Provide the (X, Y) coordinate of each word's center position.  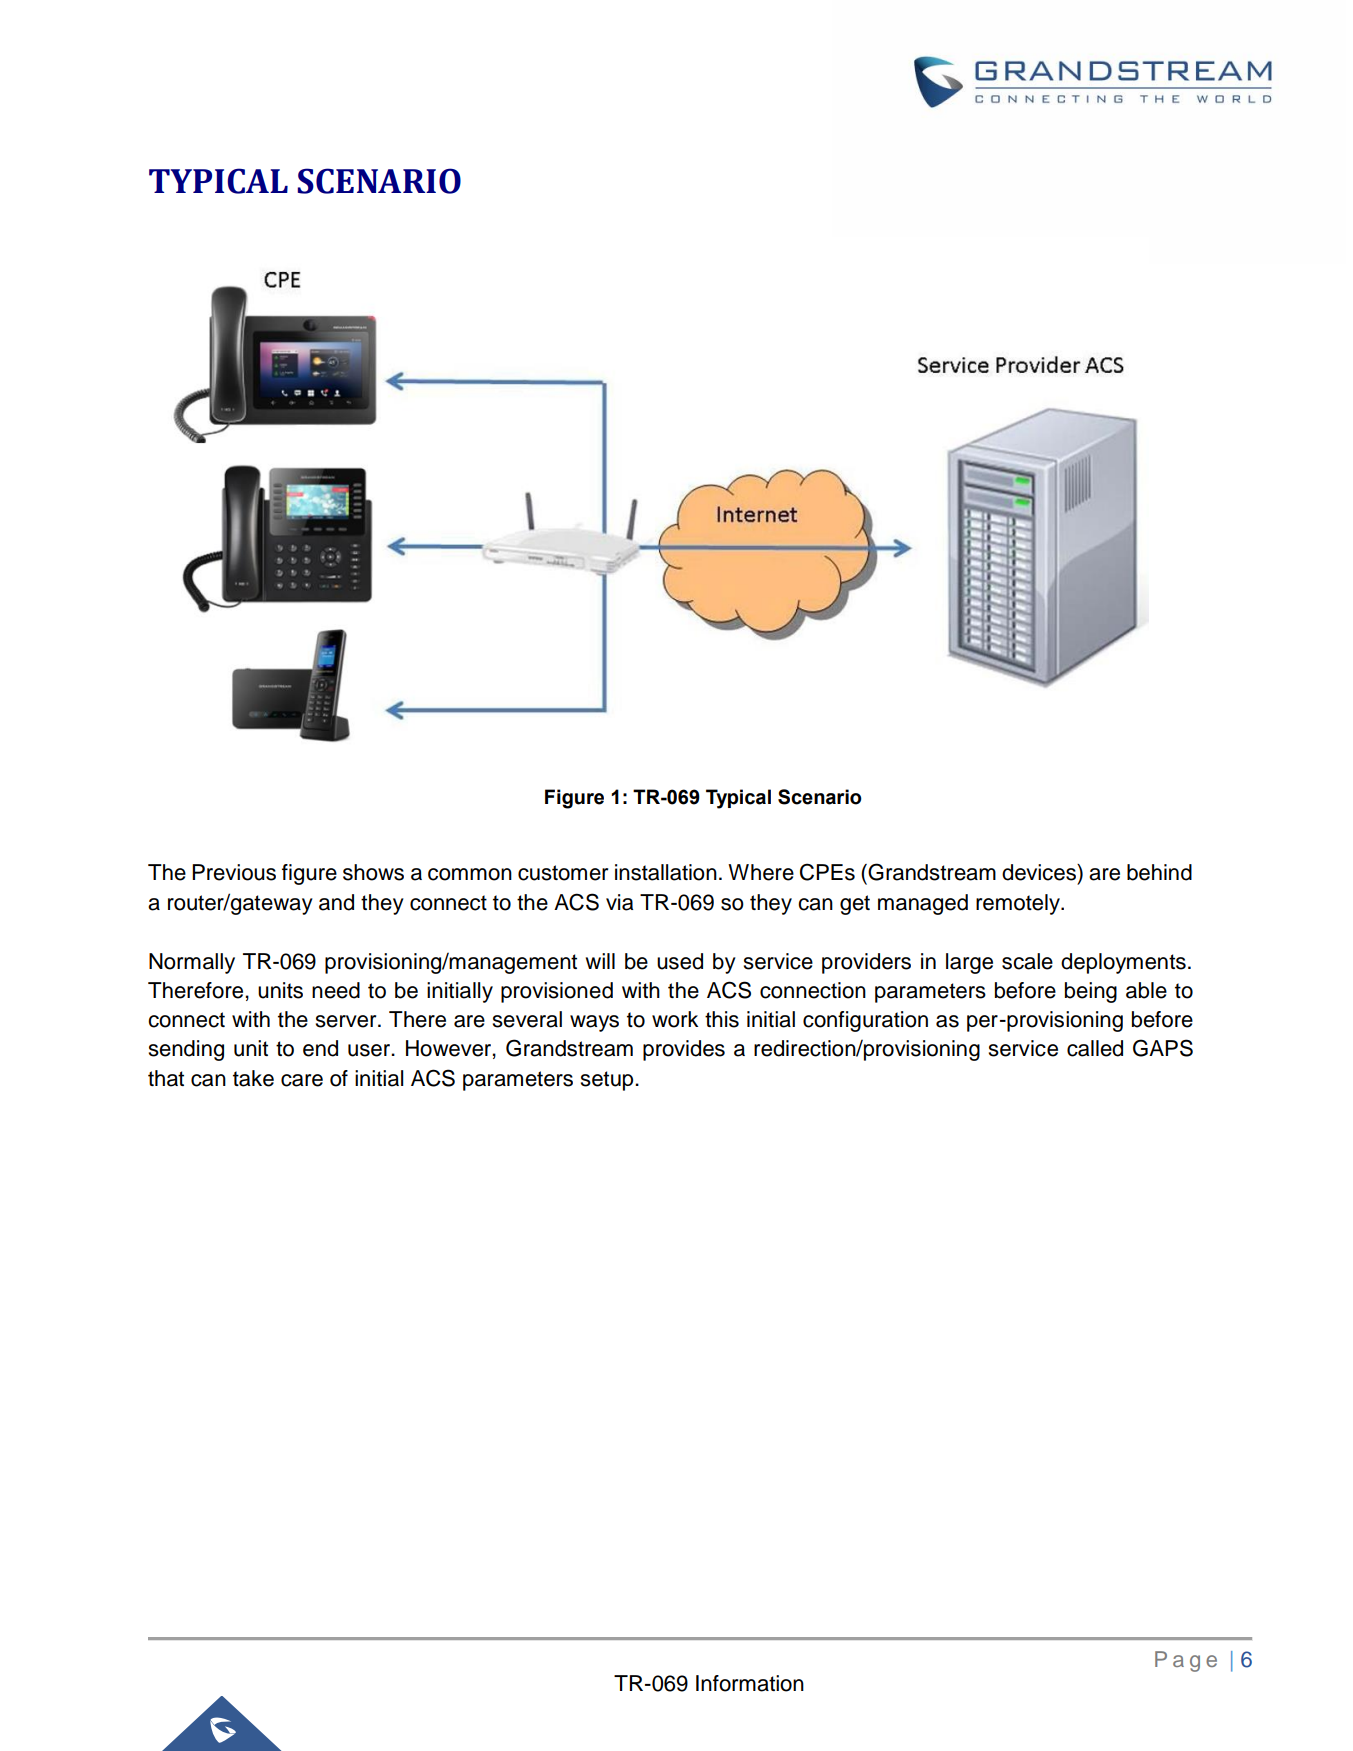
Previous (234, 872)
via (619, 902)
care (302, 1080)
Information (750, 1683)
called (1095, 1048)
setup (608, 1081)
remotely (1019, 904)
